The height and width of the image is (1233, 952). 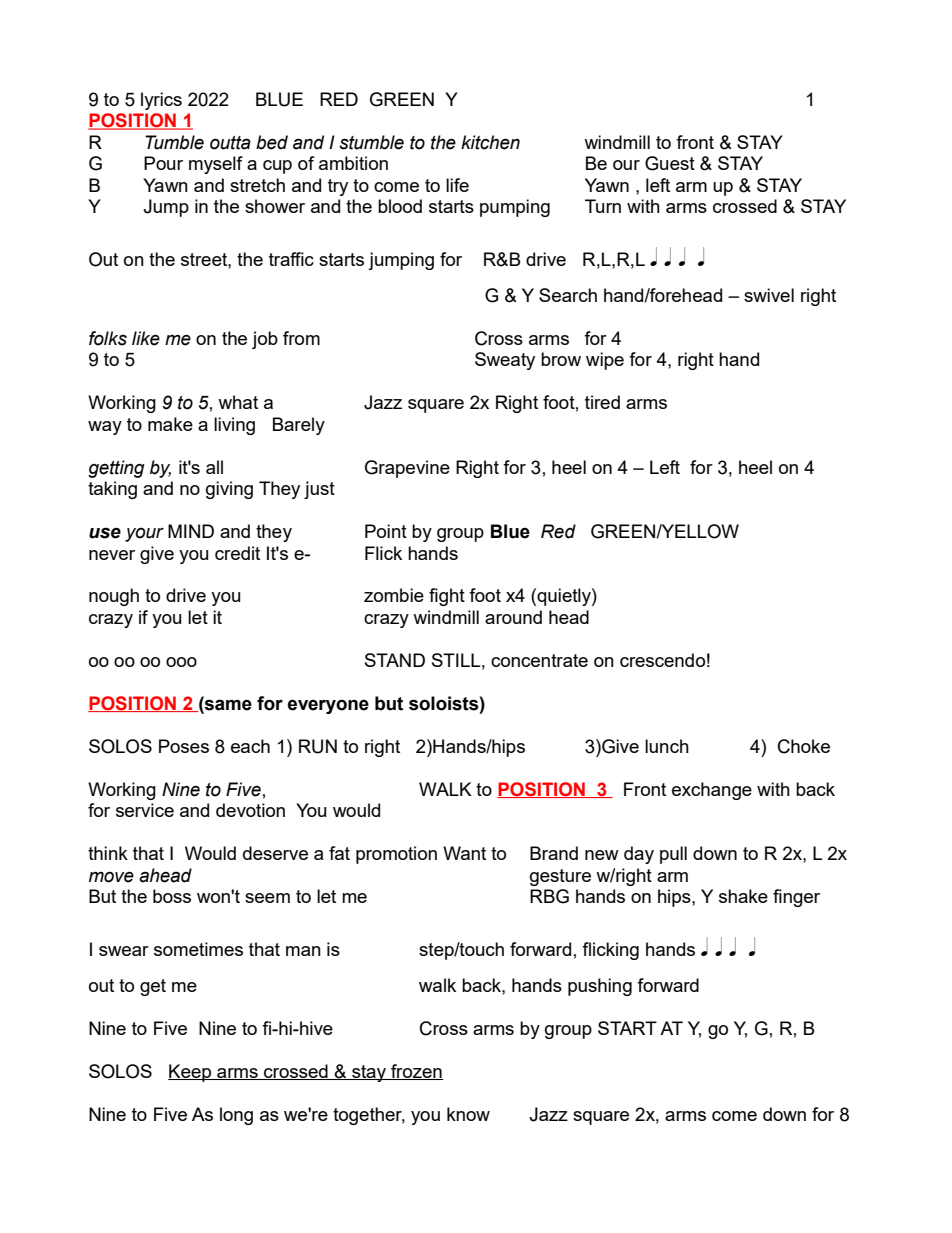 What do you see at coordinates (447, 597) in the image?
I see `fight` at bounding box center [447, 597].
